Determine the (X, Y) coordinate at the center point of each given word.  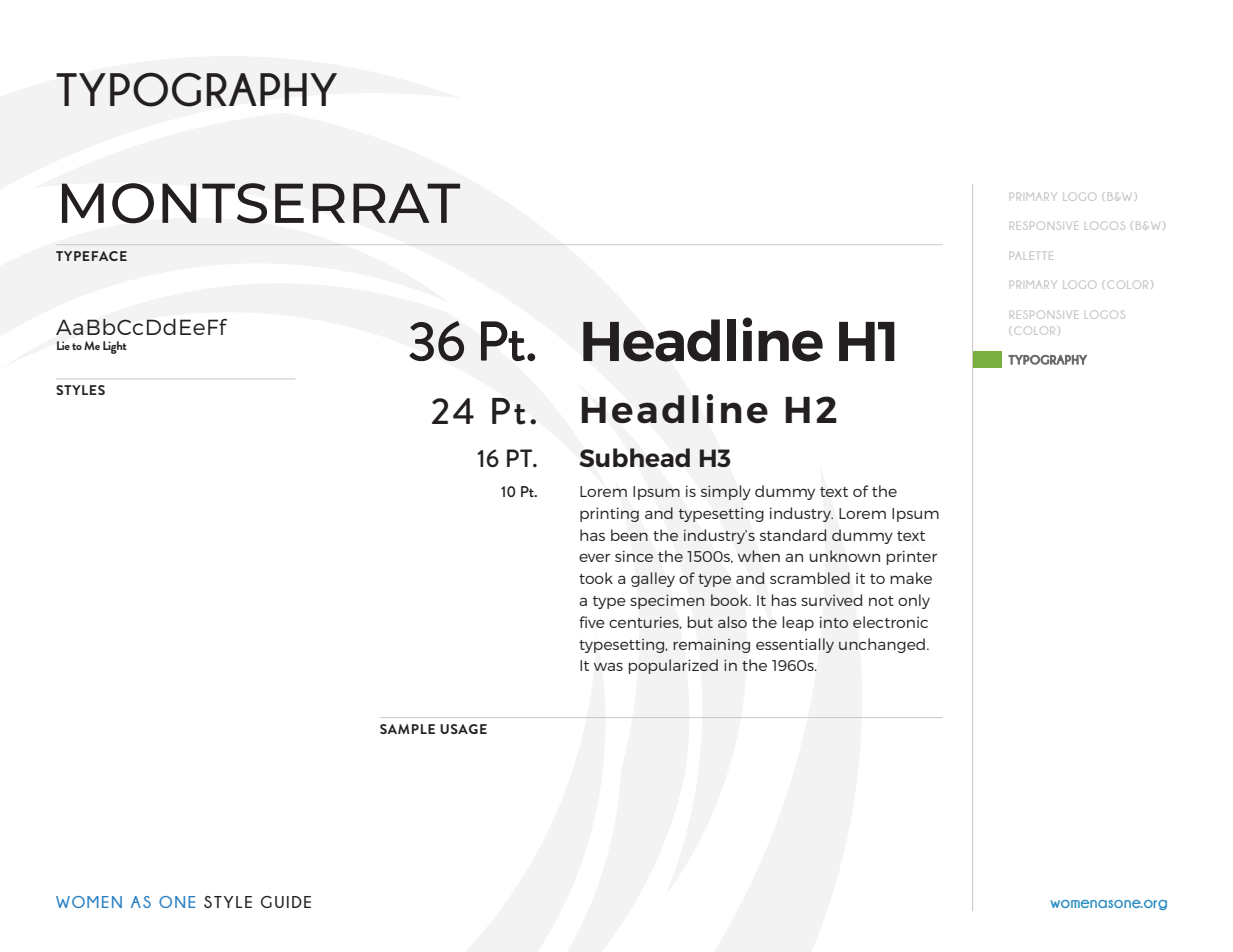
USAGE (463, 729)
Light (115, 347)
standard (793, 535)
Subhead (634, 457)
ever (594, 558)
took (596, 578)
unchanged (882, 645)
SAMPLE (407, 729)
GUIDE (286, 902)
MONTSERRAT (261, 203)
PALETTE (1031, 256)
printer (911, 557)
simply (726, 492)
